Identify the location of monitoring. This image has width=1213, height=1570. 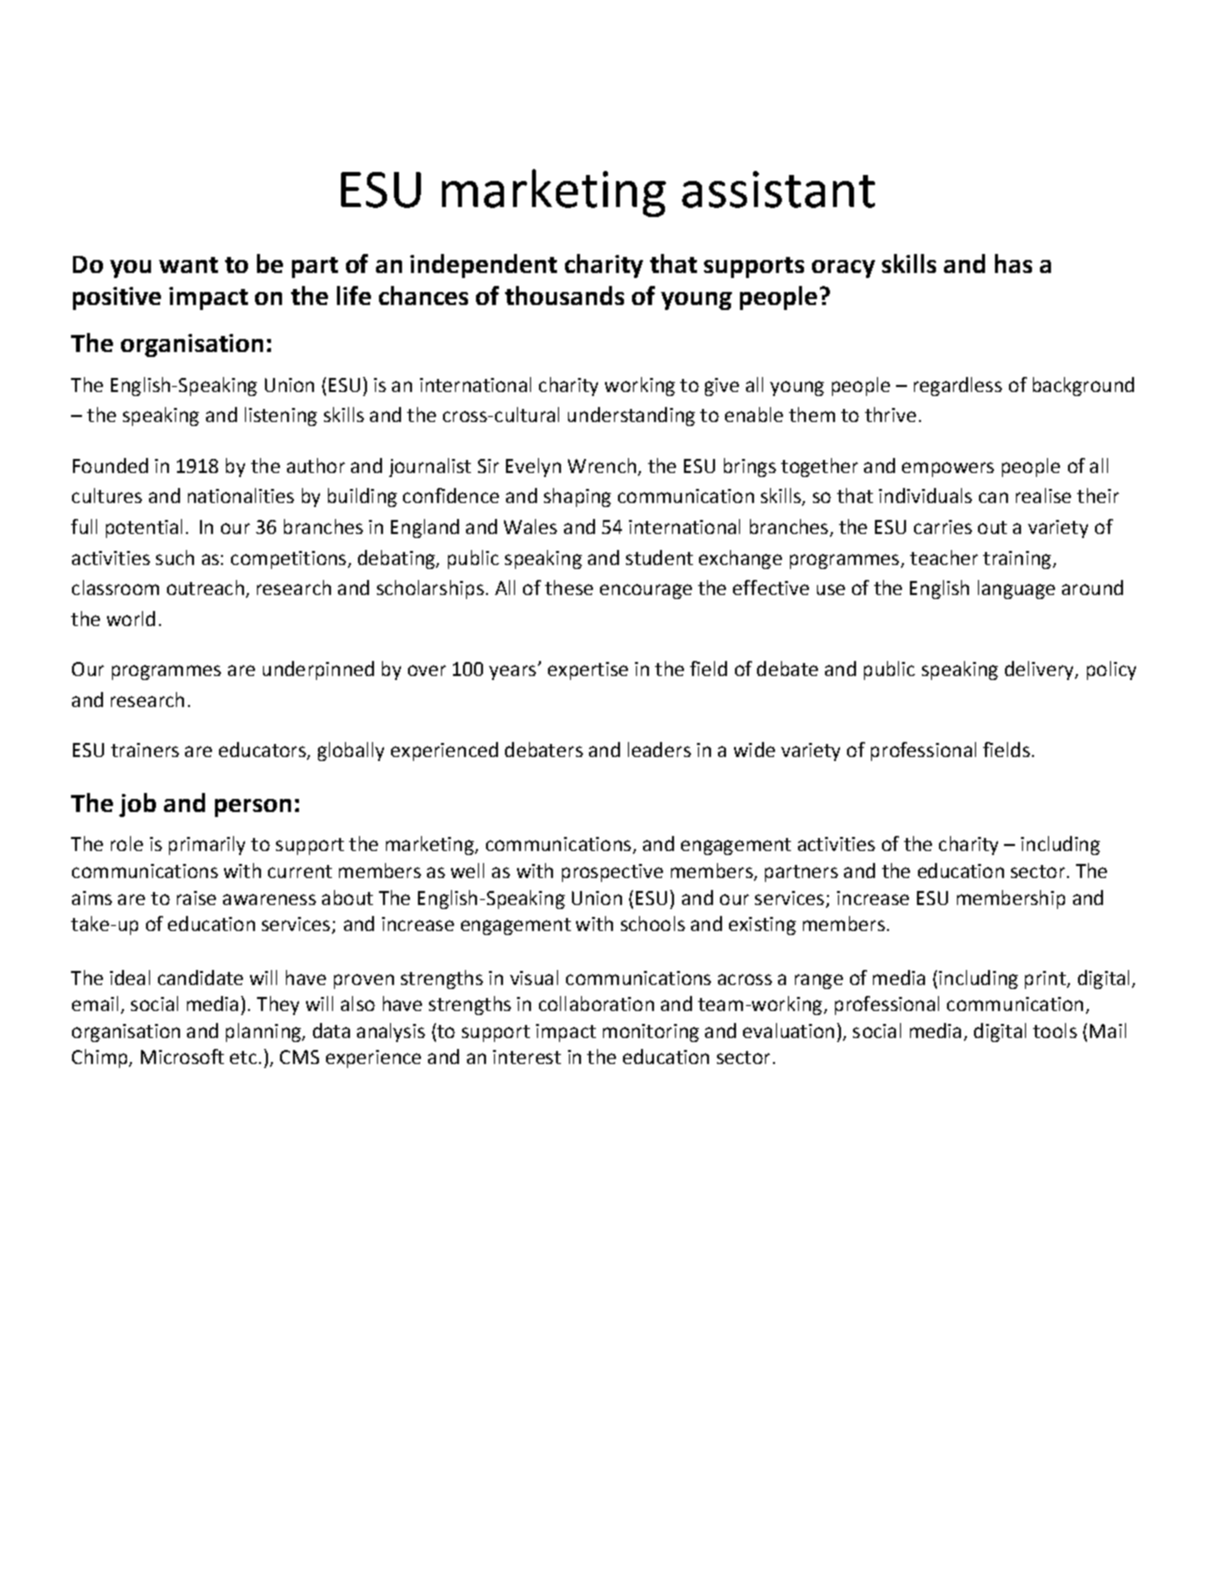
(651, 1033).
